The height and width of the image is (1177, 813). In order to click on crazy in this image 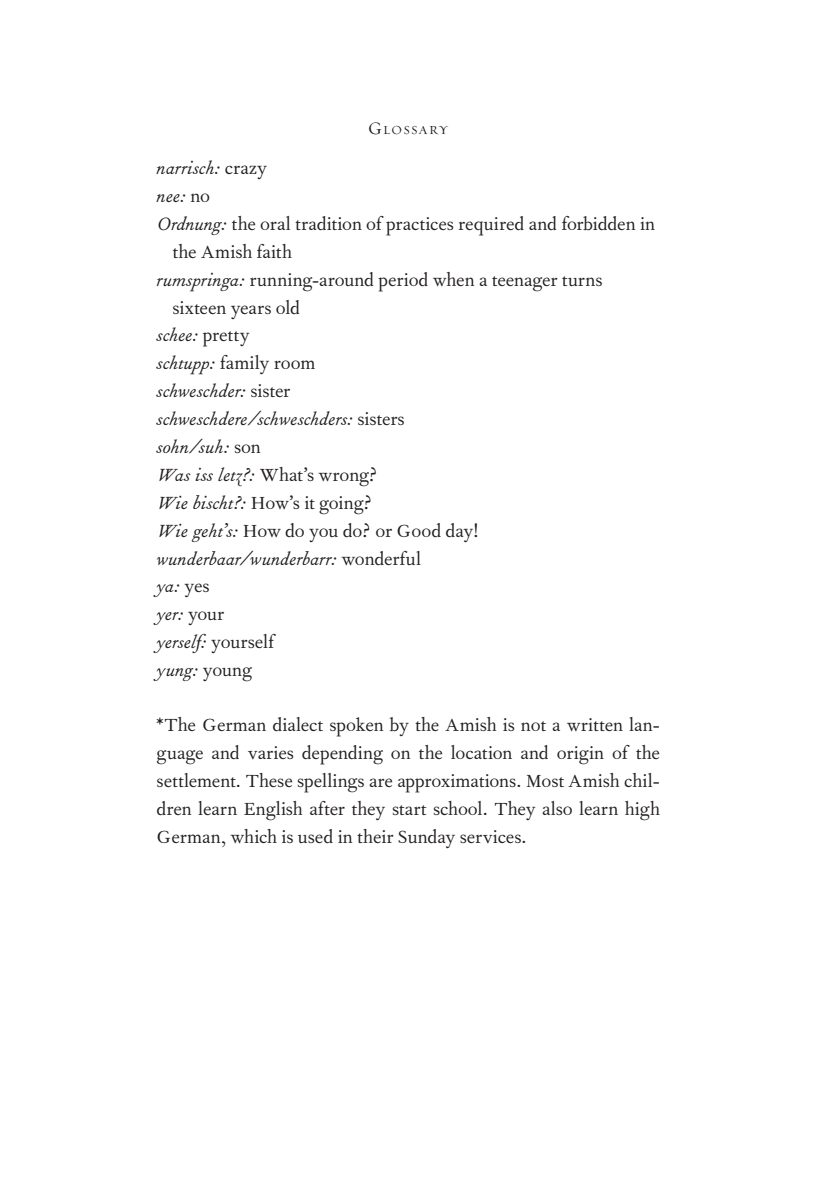, I will do `click(246, 172)`.
